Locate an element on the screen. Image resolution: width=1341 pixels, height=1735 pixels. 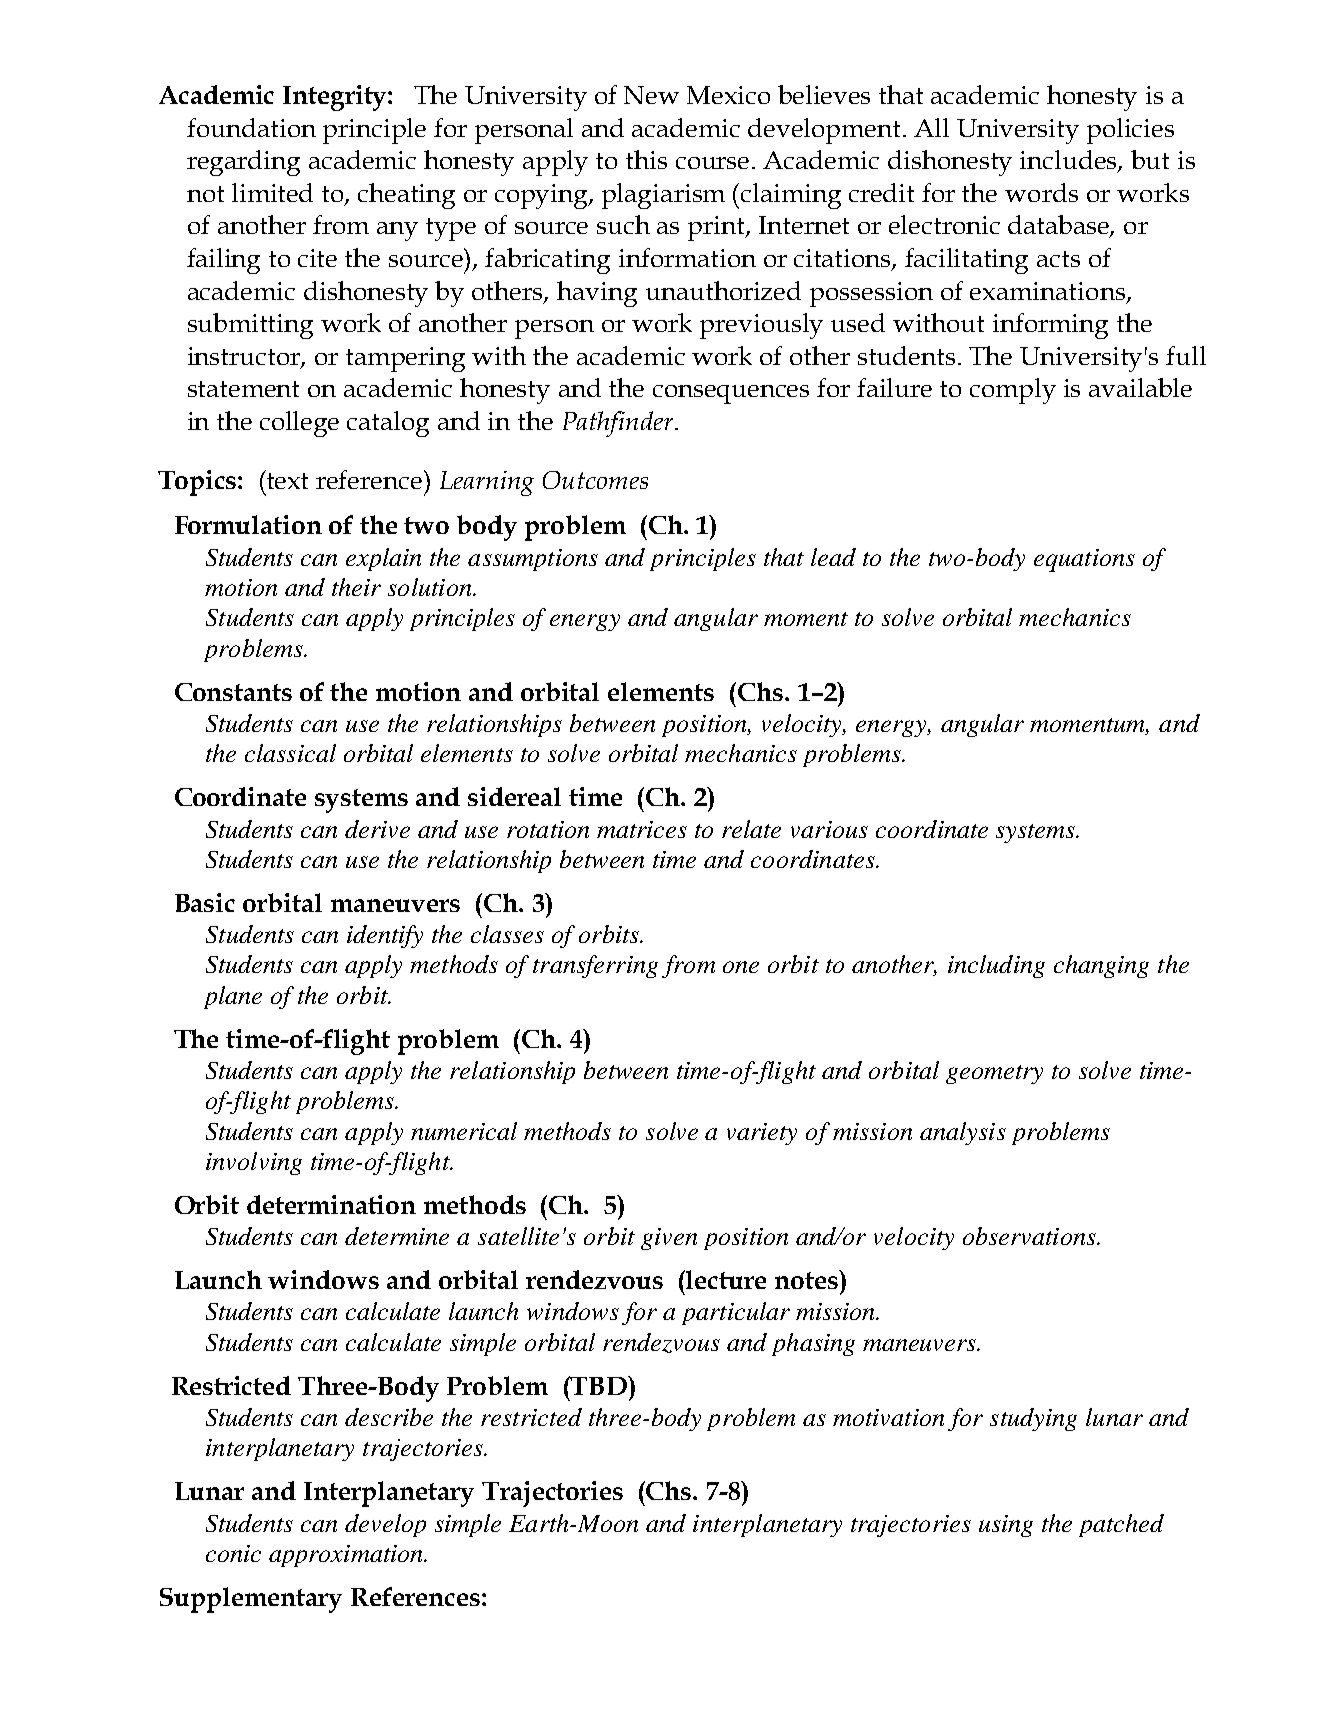
derive is located at coordinates (377, 829).
